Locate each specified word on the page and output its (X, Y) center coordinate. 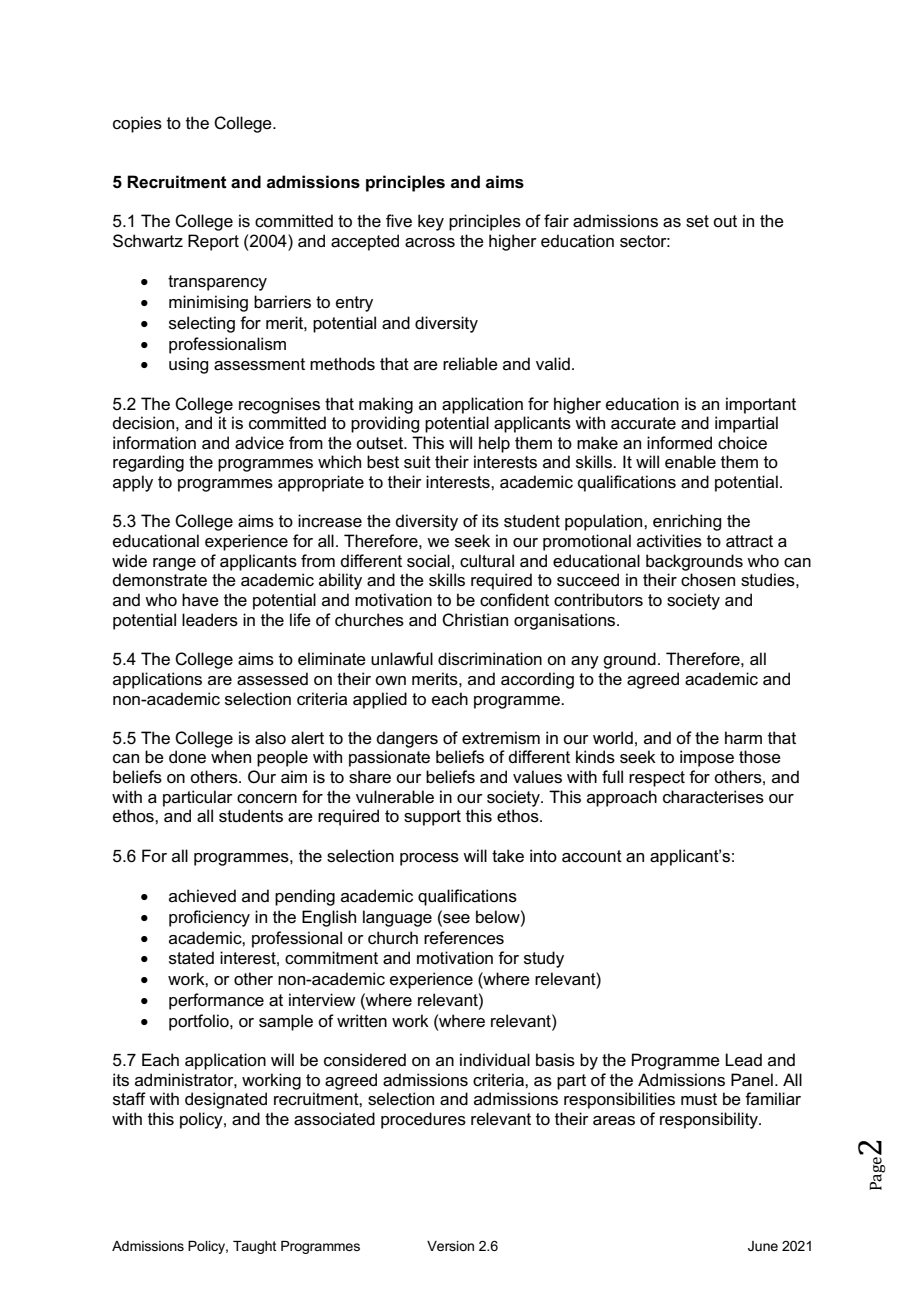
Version (450, 1246)
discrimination (490, 659)
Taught (255, 1247)
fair (556, 220)
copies (137, 124)
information (154, 443)
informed (679, 443)
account (592, 856)
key (431, 222)
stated (191, 958)
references (464, 938)
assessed (272, 679)
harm (743, 737)
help (494, 444)
